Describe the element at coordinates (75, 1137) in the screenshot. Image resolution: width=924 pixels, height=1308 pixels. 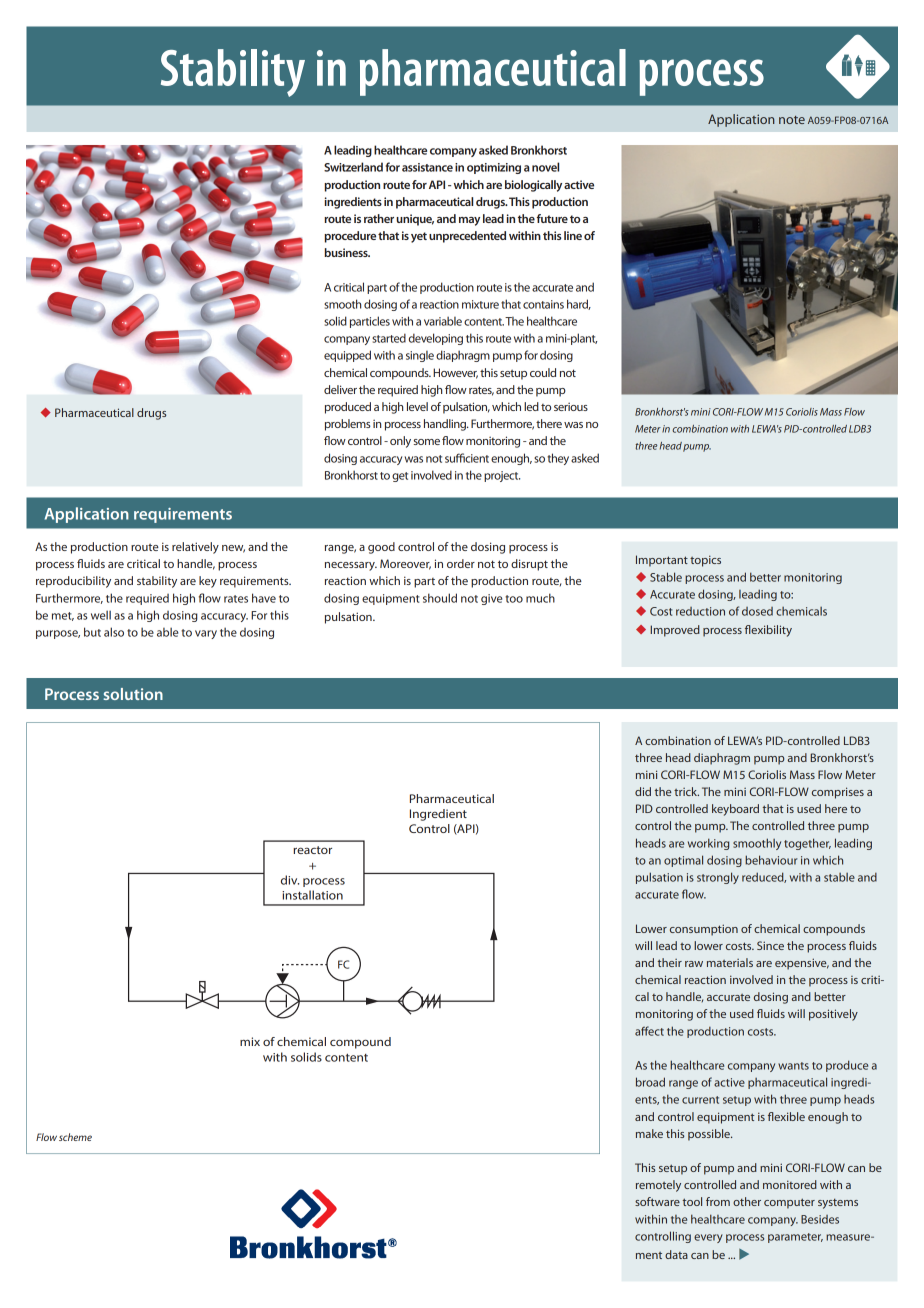
I see `scheme` at that location.
